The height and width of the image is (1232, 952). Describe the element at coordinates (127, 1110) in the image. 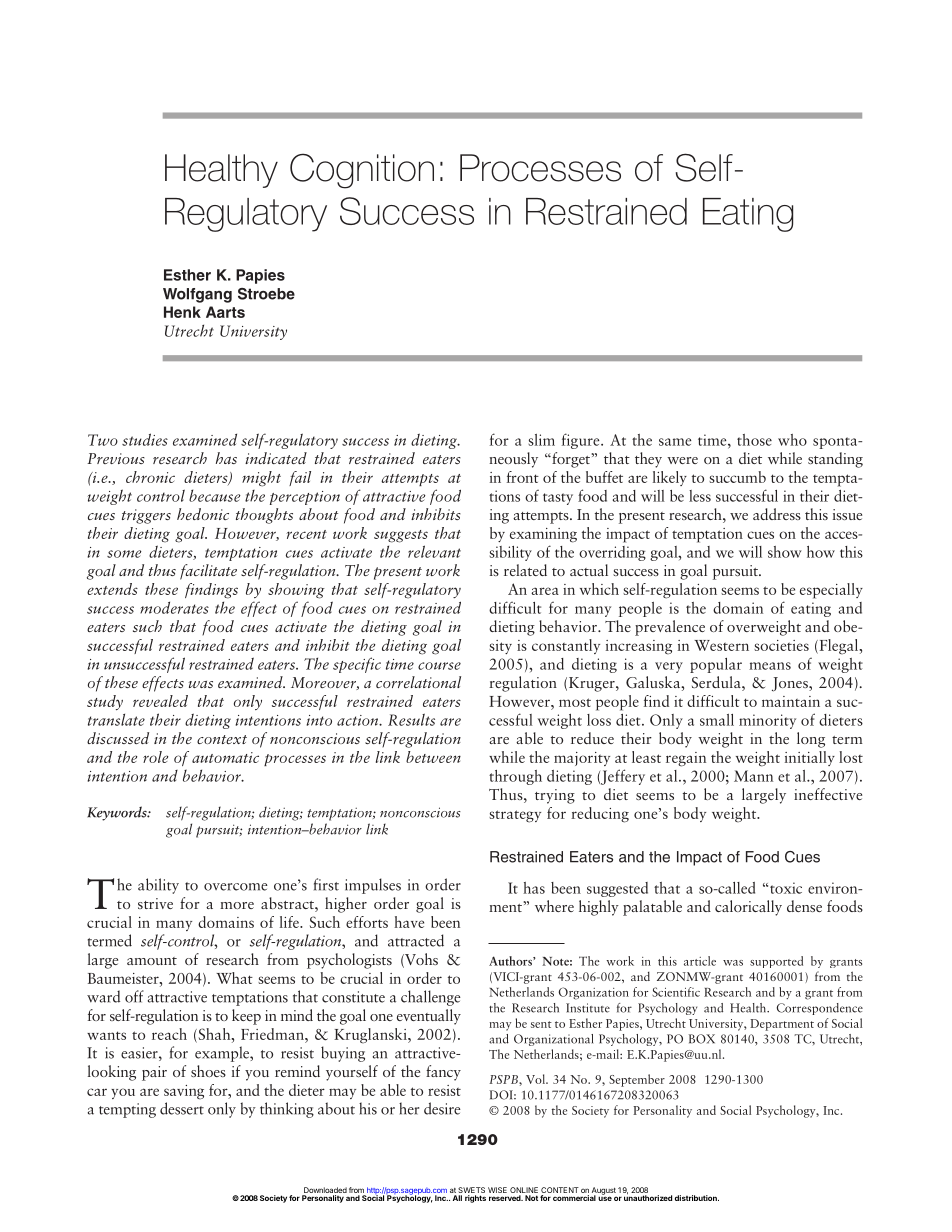

I see `tempting` at that location.
